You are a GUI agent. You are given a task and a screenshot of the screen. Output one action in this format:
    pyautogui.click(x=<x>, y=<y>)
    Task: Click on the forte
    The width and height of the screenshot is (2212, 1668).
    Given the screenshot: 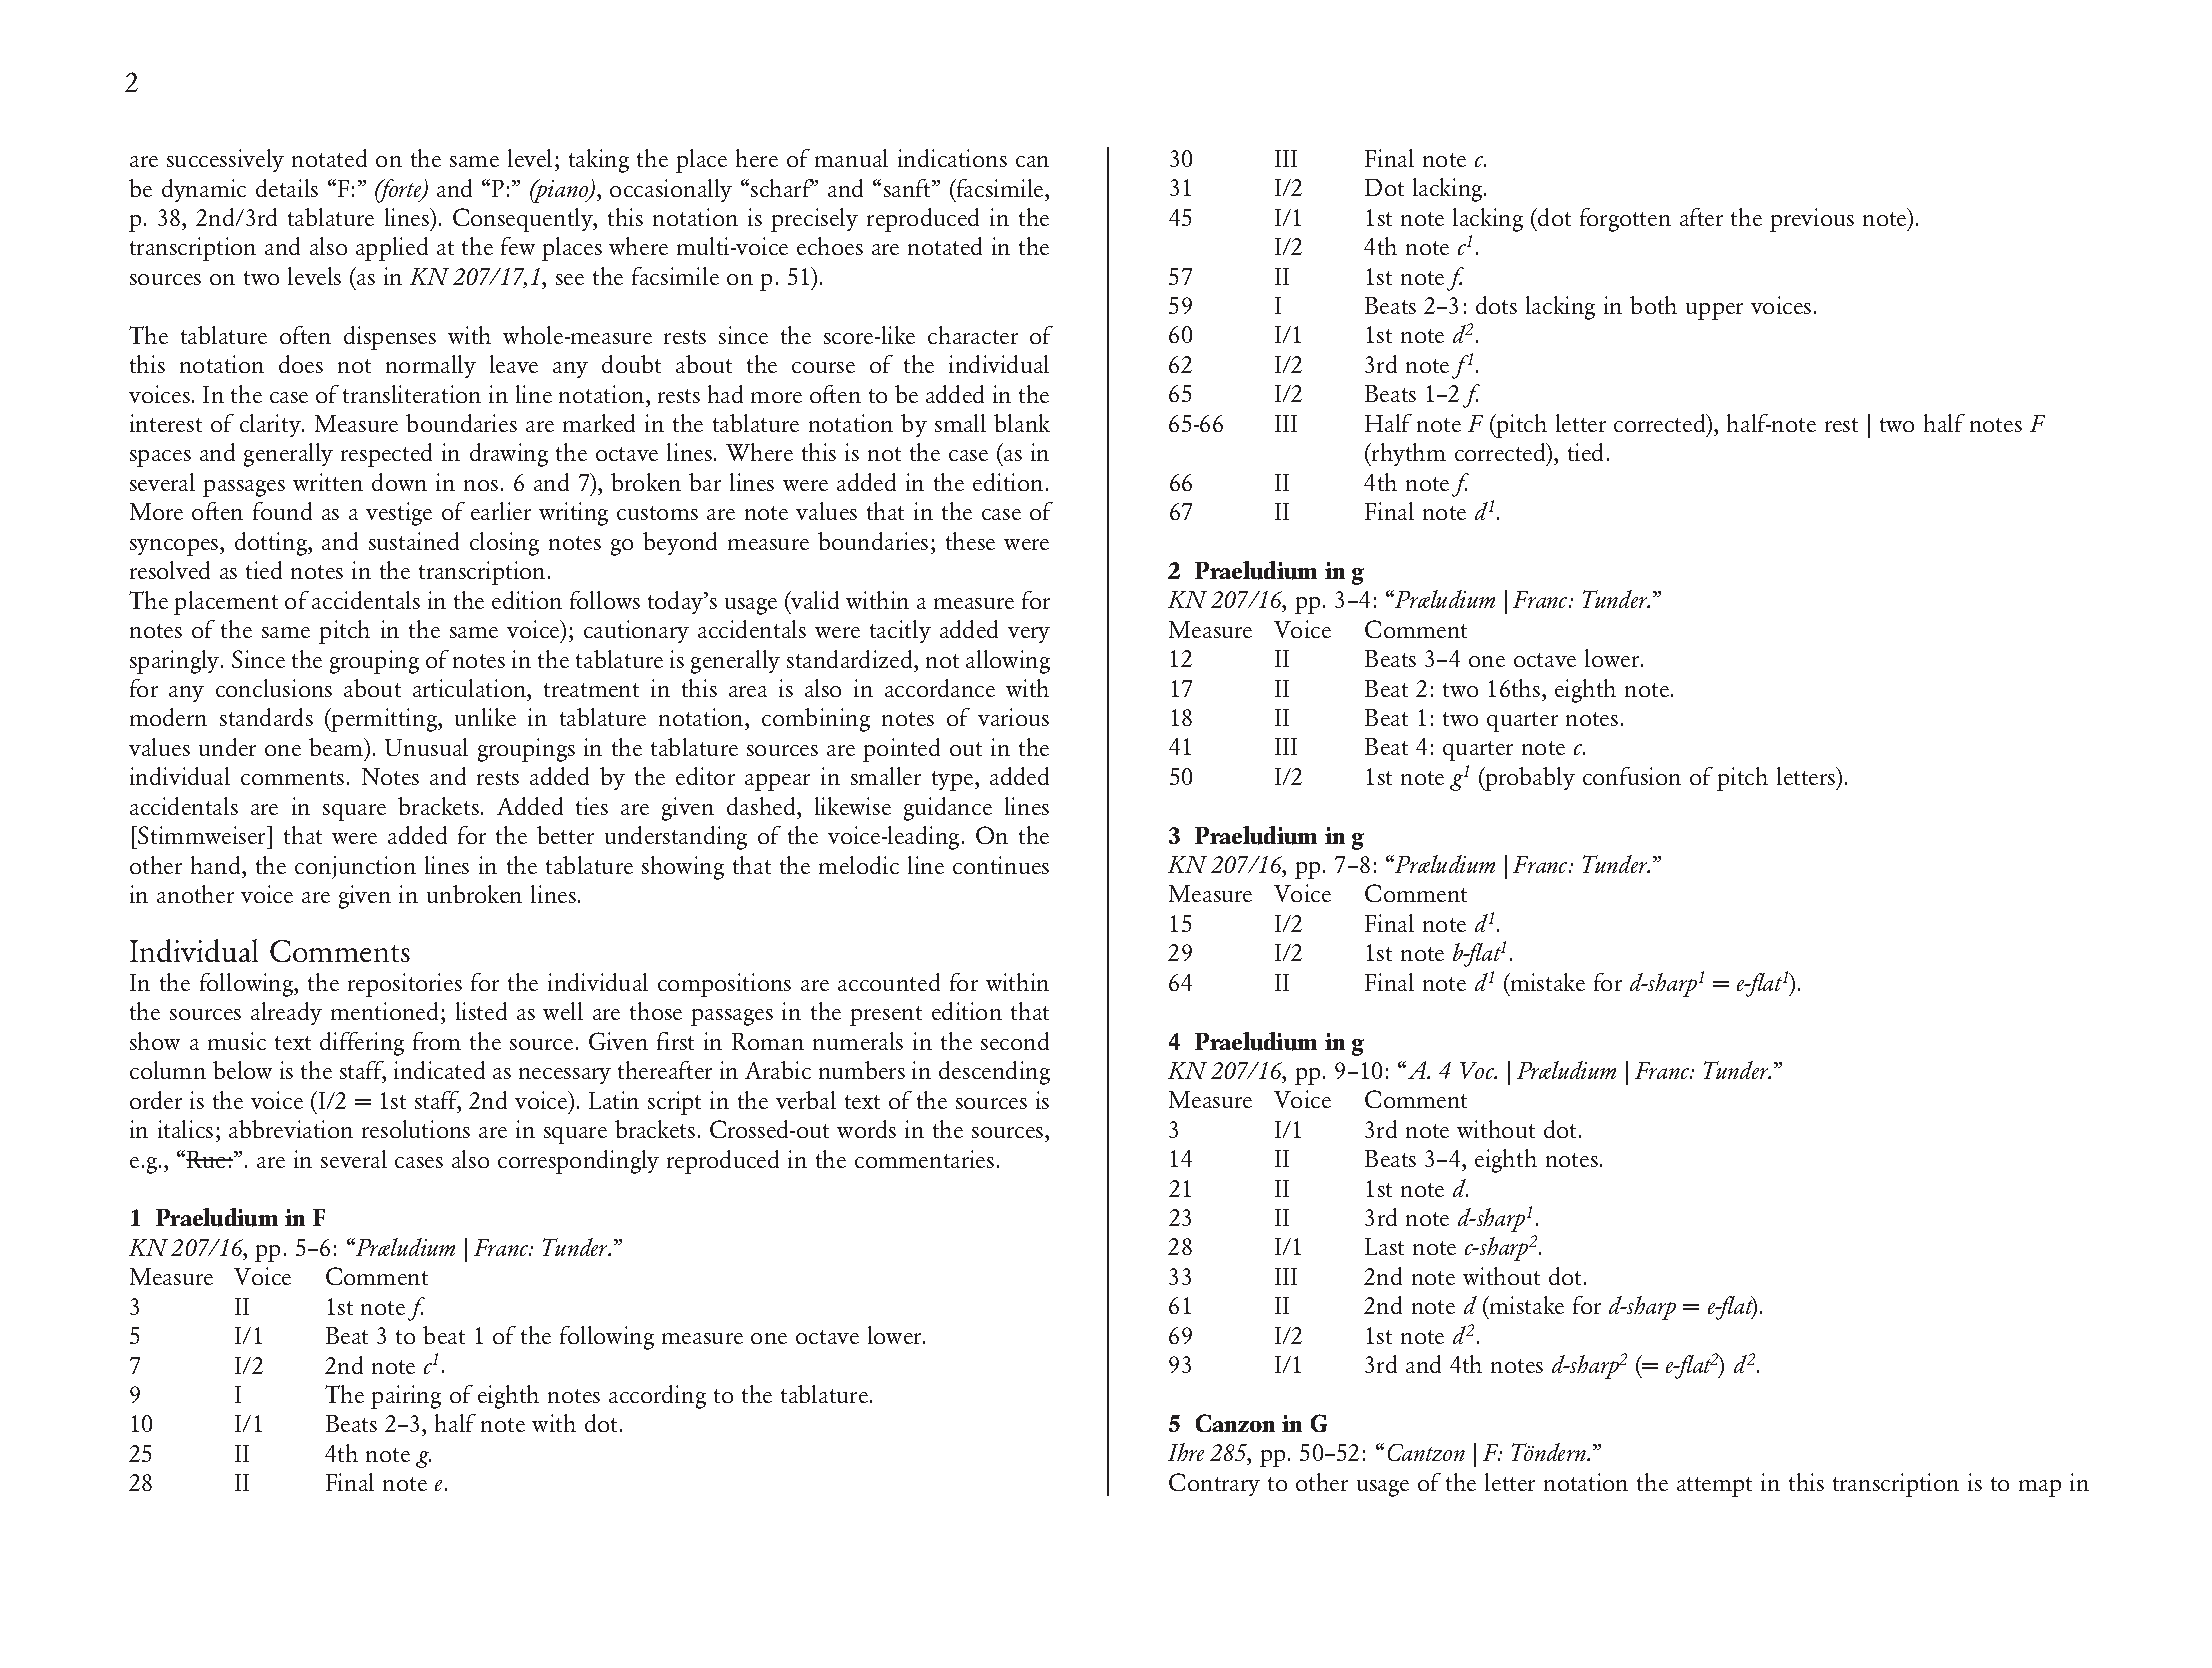 What is the action you would take?
    pyautogui.click(x=399, y=191)
